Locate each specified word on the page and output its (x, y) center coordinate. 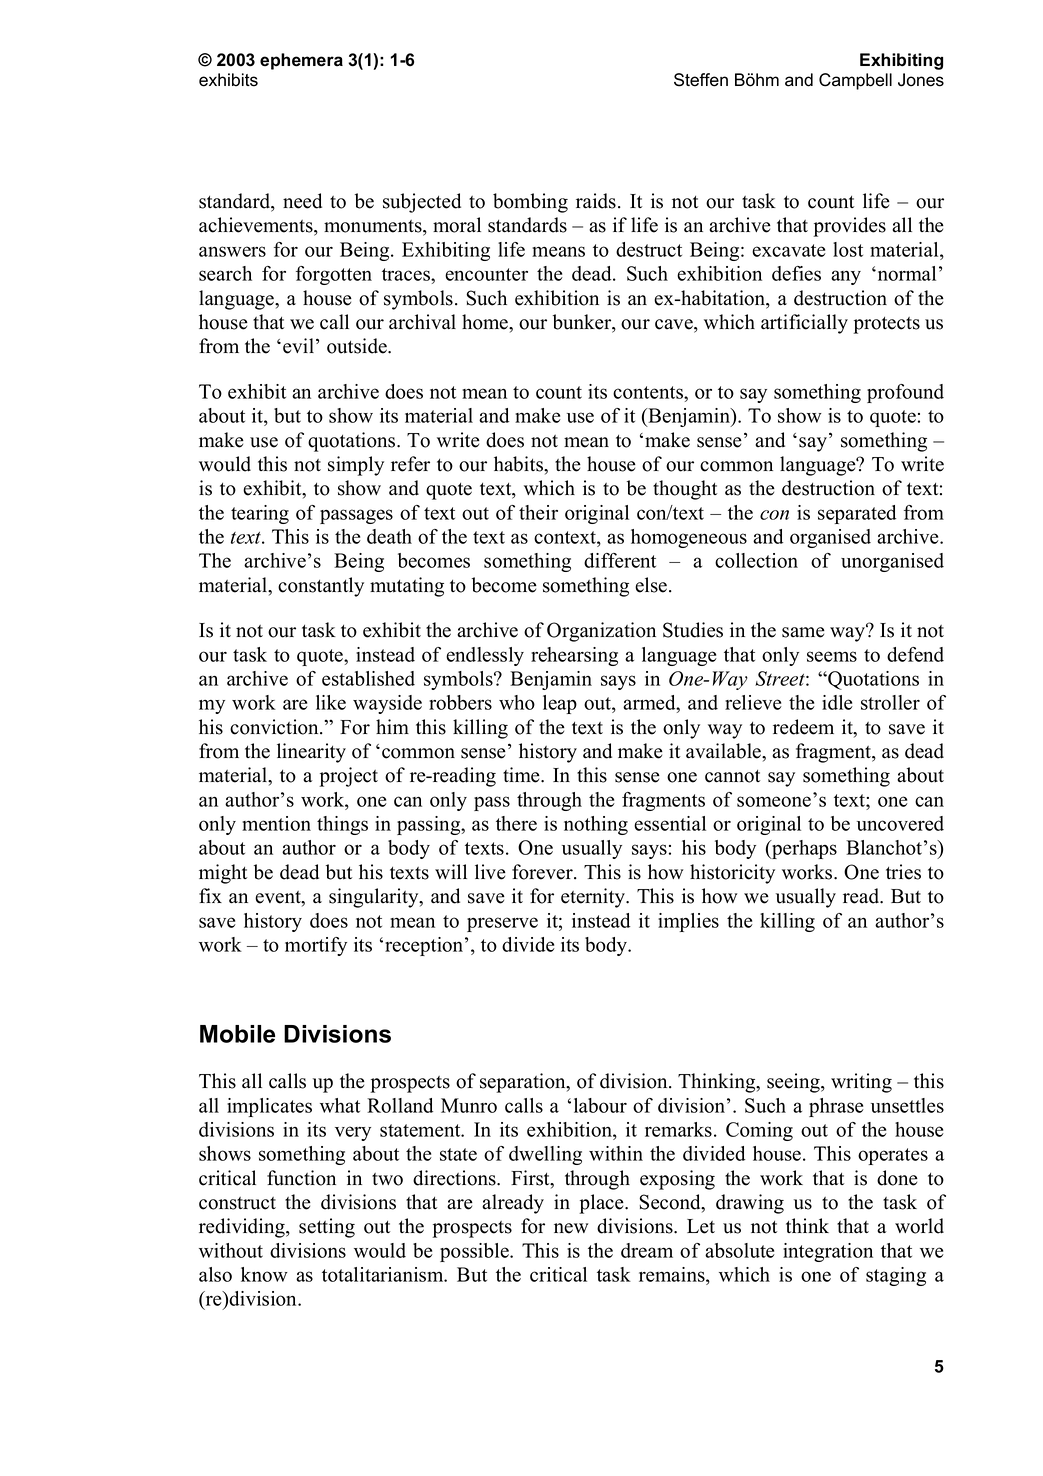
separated (857, 514)
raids (596, 201)
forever (543, 872)
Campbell (855, 81)
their (538, 512)
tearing (260, 514)
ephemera (301, 61)
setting (327, 1228)
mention (276, 823)
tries (903, 872)
